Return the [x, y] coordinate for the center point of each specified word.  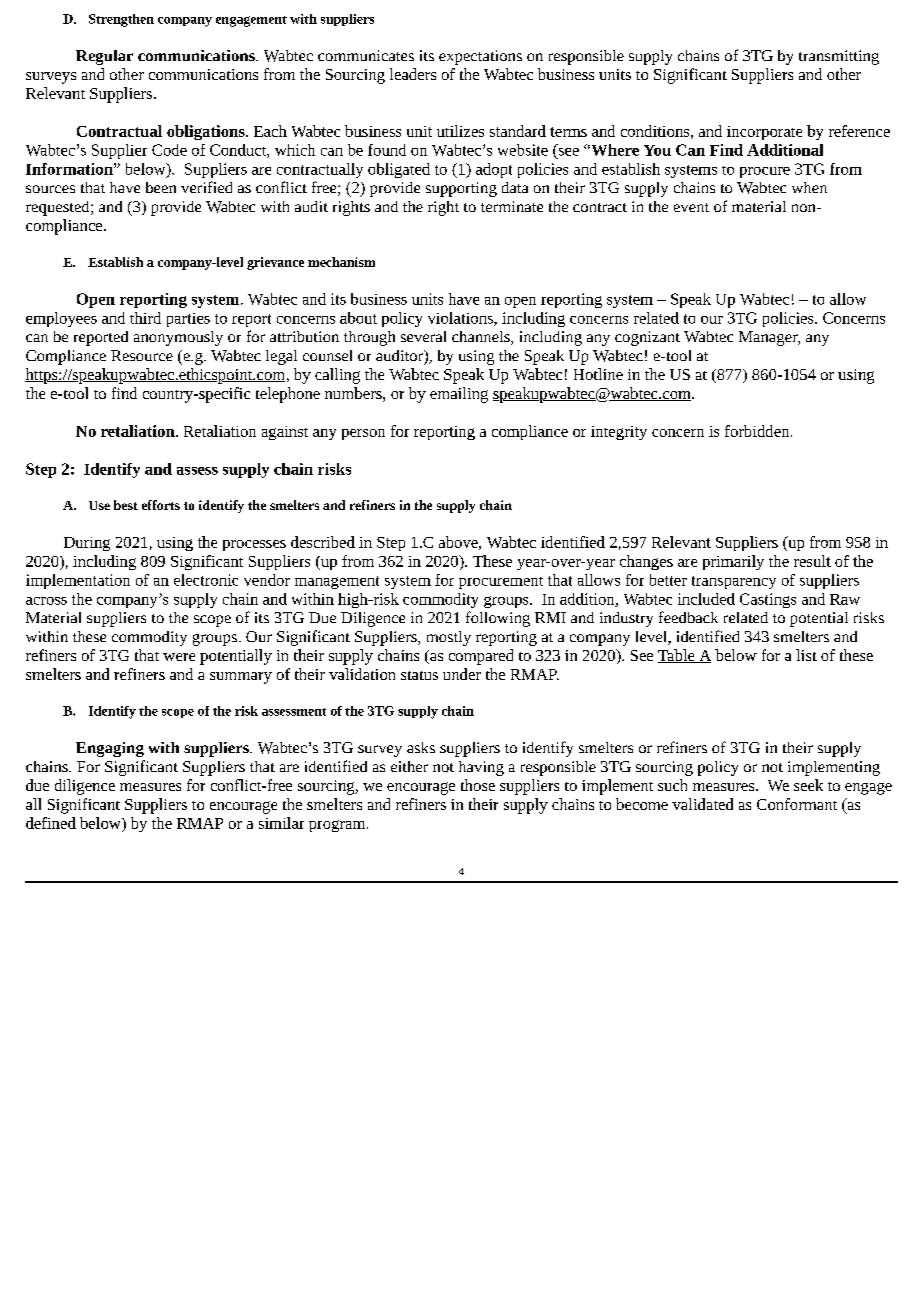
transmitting [839, 57]
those [478, 785]
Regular [104, 57]
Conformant [797, 804]
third [145, 318]
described [323, 542]
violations [461, 319]
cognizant [647, 338]
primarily [733, 562]
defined [51, 823]
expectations [480, 57]
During [87, 544]
